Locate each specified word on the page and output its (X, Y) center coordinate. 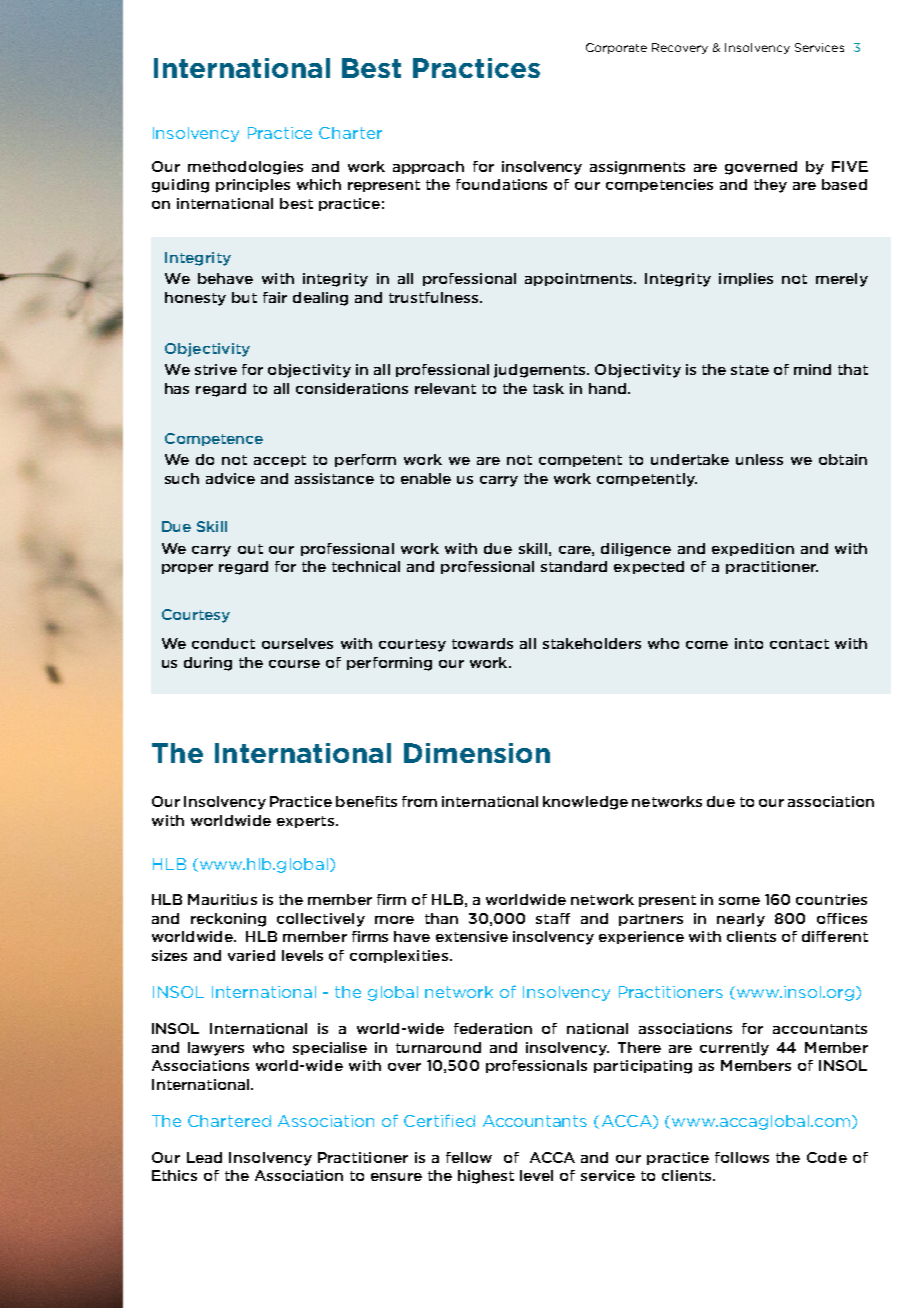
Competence (214, 439)
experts (305, 822)
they (770, 186)
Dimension (477, 753)
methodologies (245, 168)
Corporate (616, 48)
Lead (204, 1157)
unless (759, 459)
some (739, 901)
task (548, 388)
